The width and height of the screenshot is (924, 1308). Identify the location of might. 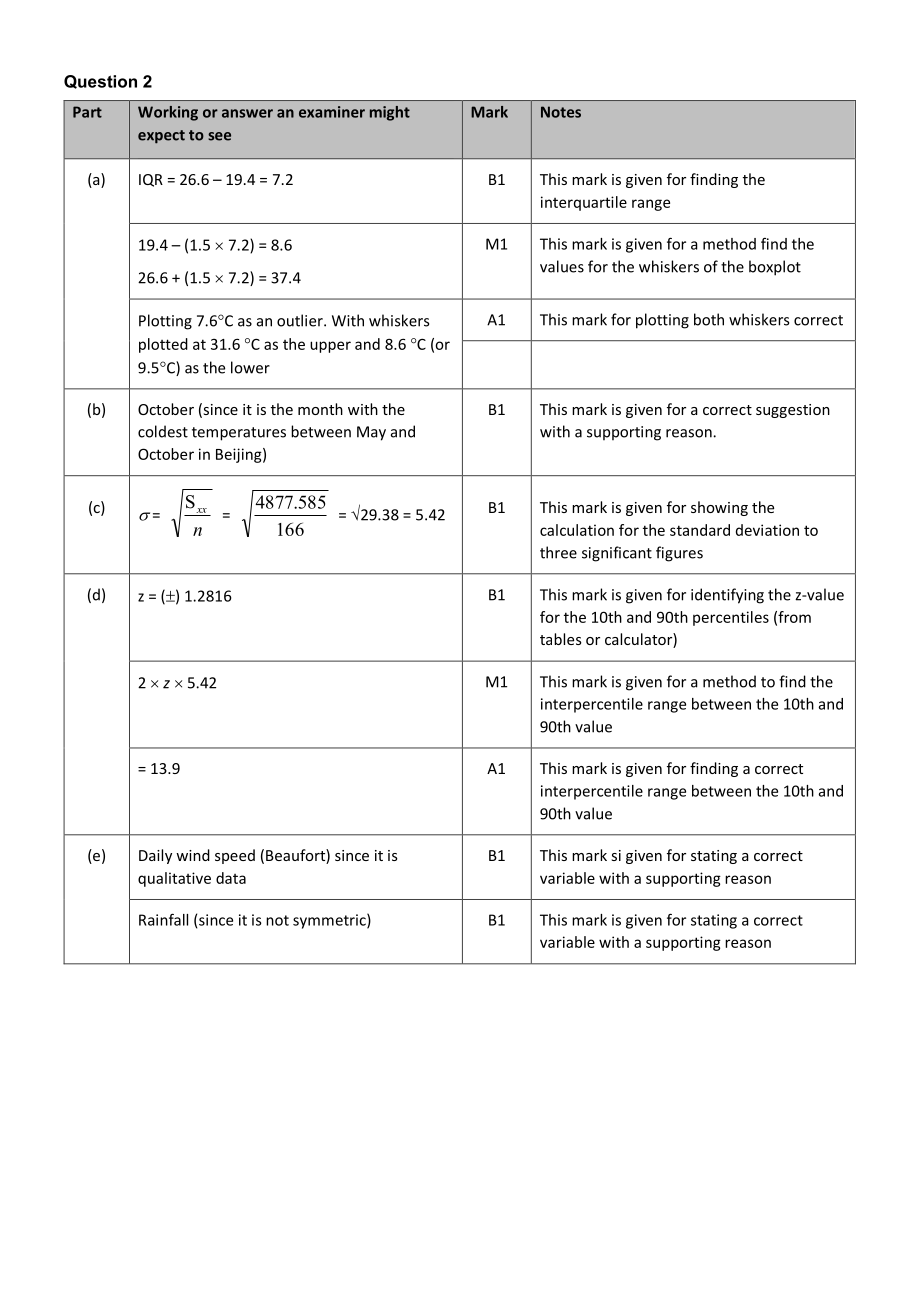
(390, 113).
